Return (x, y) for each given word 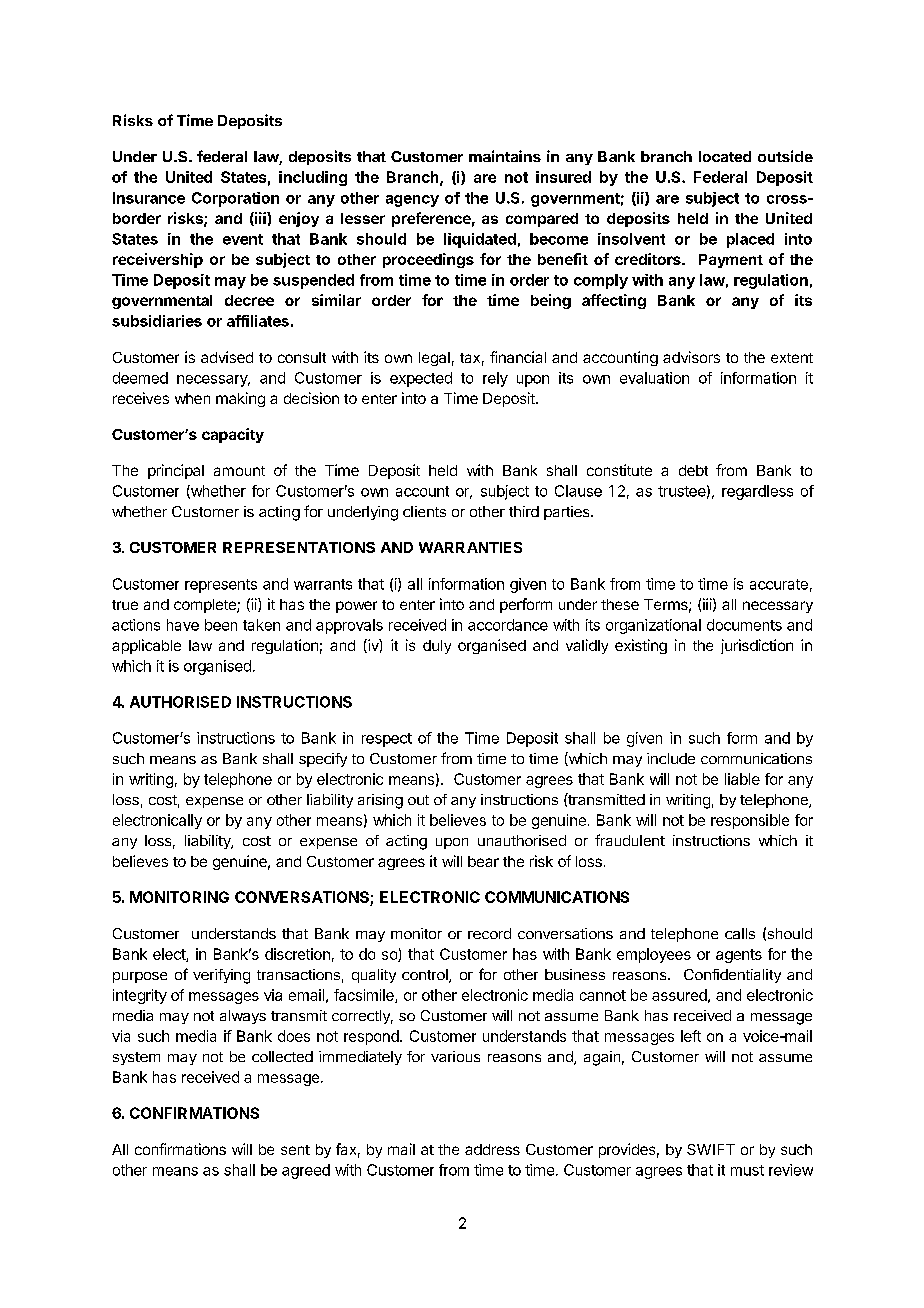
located (725, 156)
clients (424, 511)
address (492, 1149)
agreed (306, 1171)
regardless (757, 492)
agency (412, 201)
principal (176, 471)
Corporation (235, 199)
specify (323, 760)
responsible (750, 821)
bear (483, 861)
